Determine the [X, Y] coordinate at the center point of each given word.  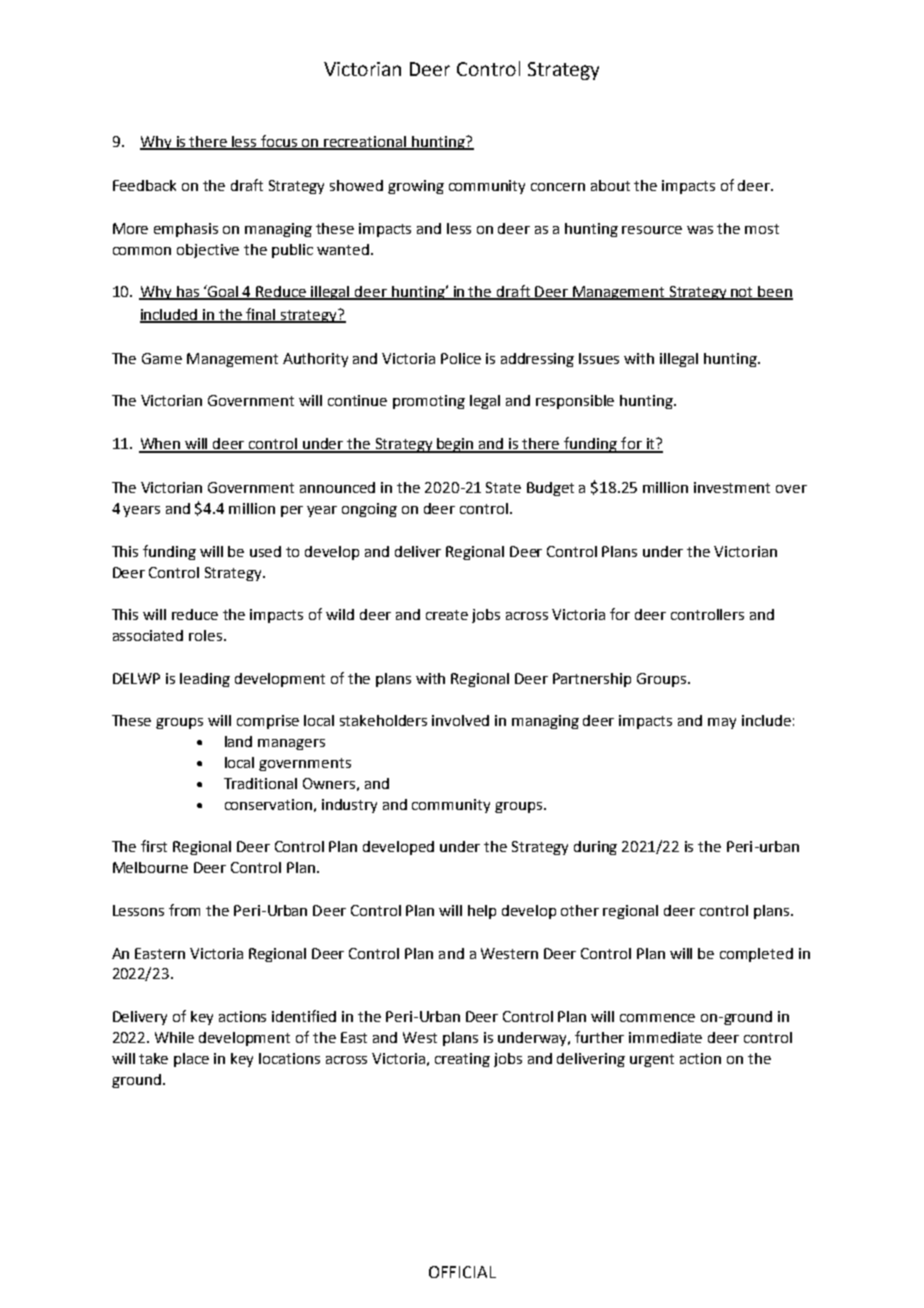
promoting [429, 402]
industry [349, 806]
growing [416, 187]
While [174, 1037]
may [722, 723]
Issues [599, 358]
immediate [665, 1037]
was [700, 230]
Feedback [144, 185]
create [447, 615]
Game [162, 358]
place [191, 1060]
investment [732, 487]
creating [462, 1060]
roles [207, 635]
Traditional [260, 783]
